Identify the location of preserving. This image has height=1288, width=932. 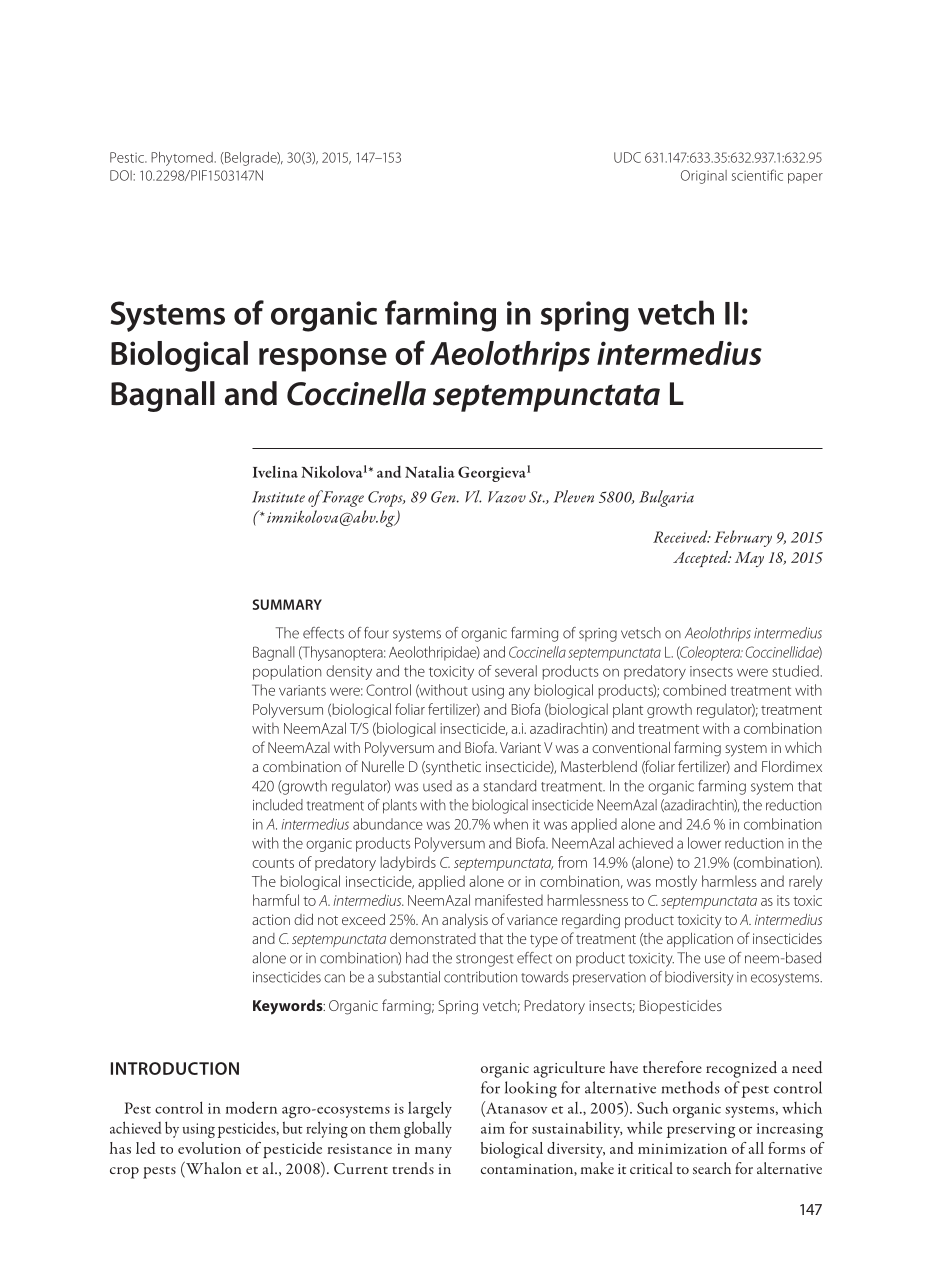
(701, 1130).
